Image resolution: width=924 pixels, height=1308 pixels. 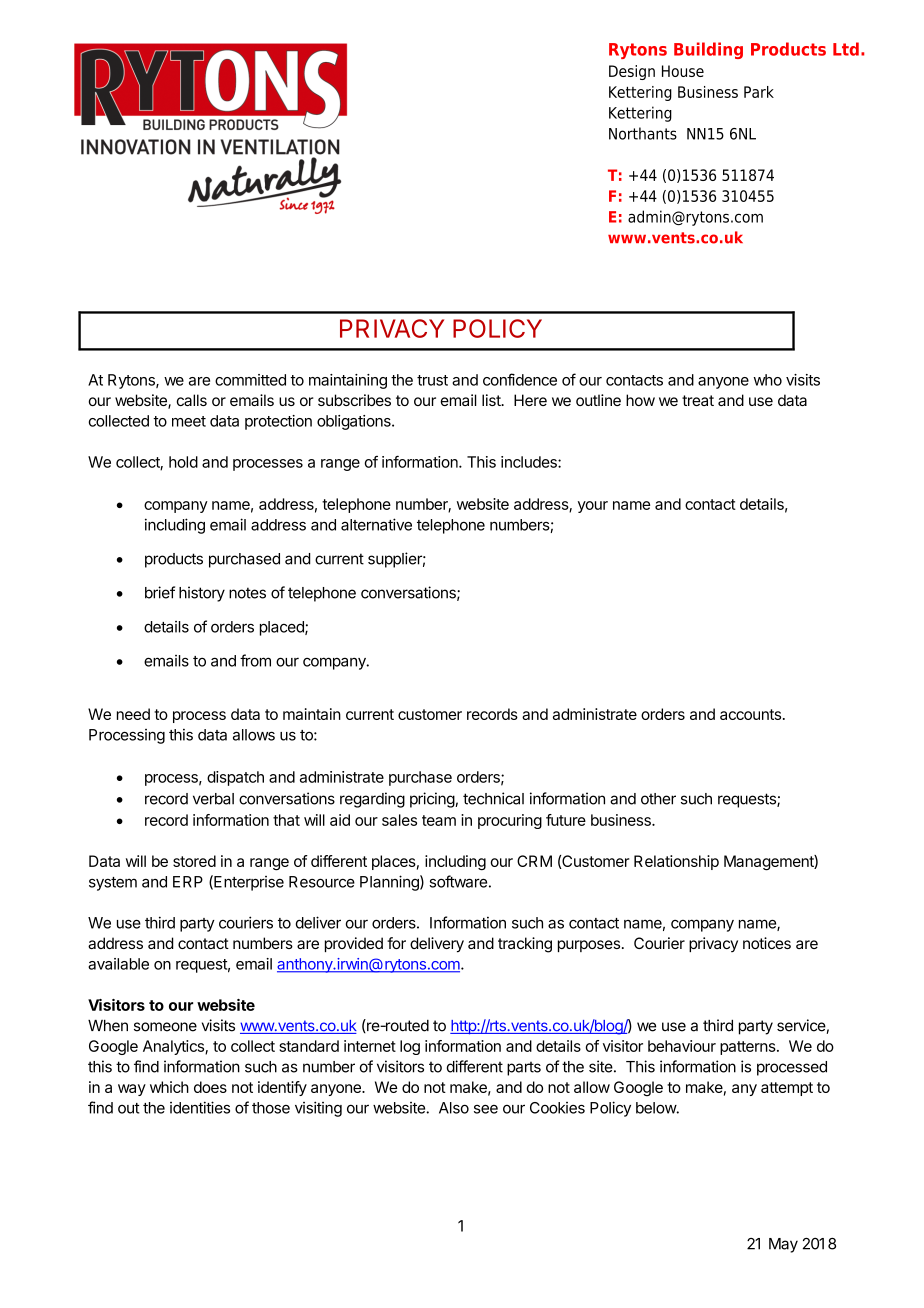 What do you see at coordinates (530, 462) in the document?
I see `includes` at bounding box center [530, 462].
